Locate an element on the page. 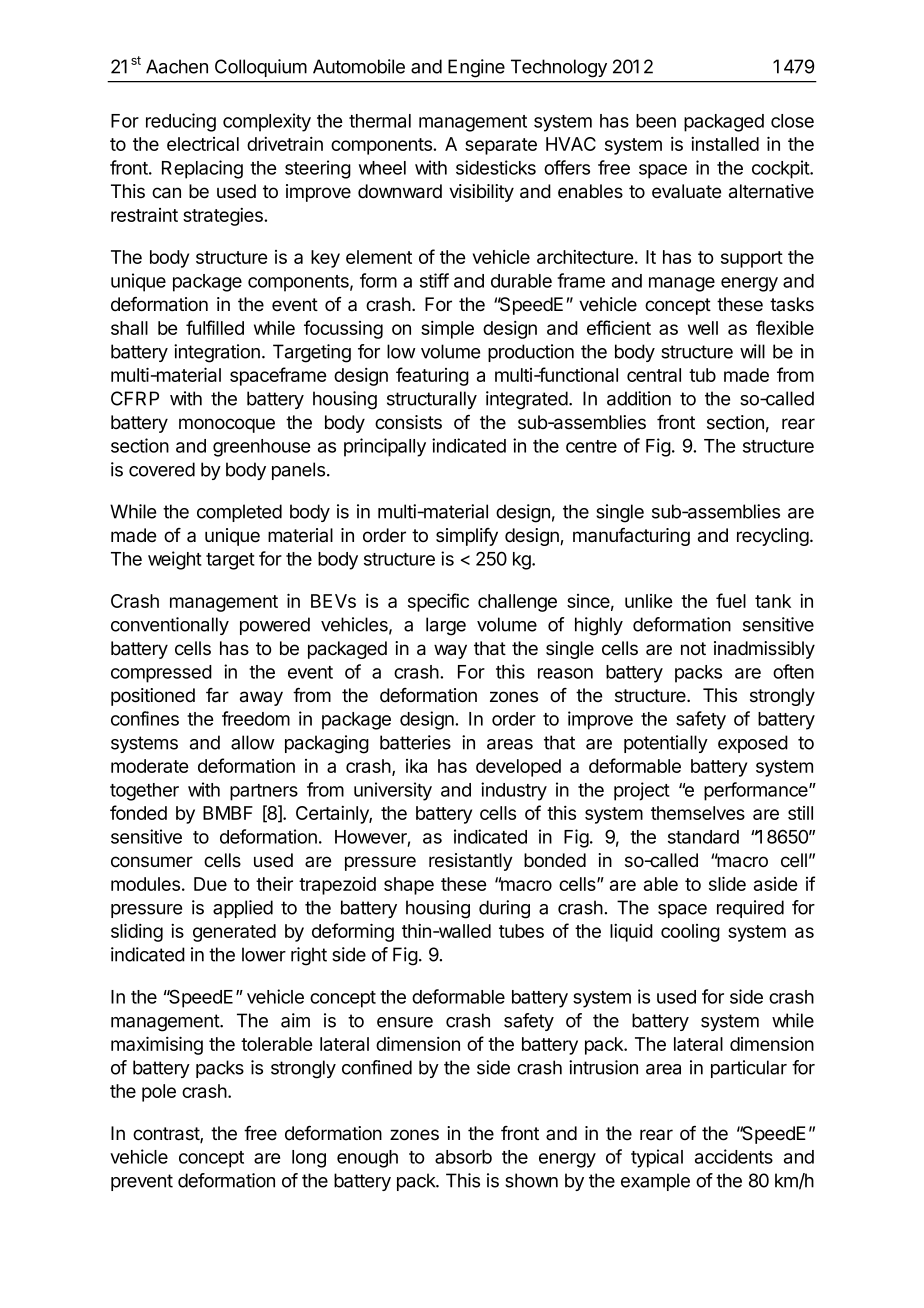 The image size is (924, 1308). conventionally is located at coordinates (170, 626).
